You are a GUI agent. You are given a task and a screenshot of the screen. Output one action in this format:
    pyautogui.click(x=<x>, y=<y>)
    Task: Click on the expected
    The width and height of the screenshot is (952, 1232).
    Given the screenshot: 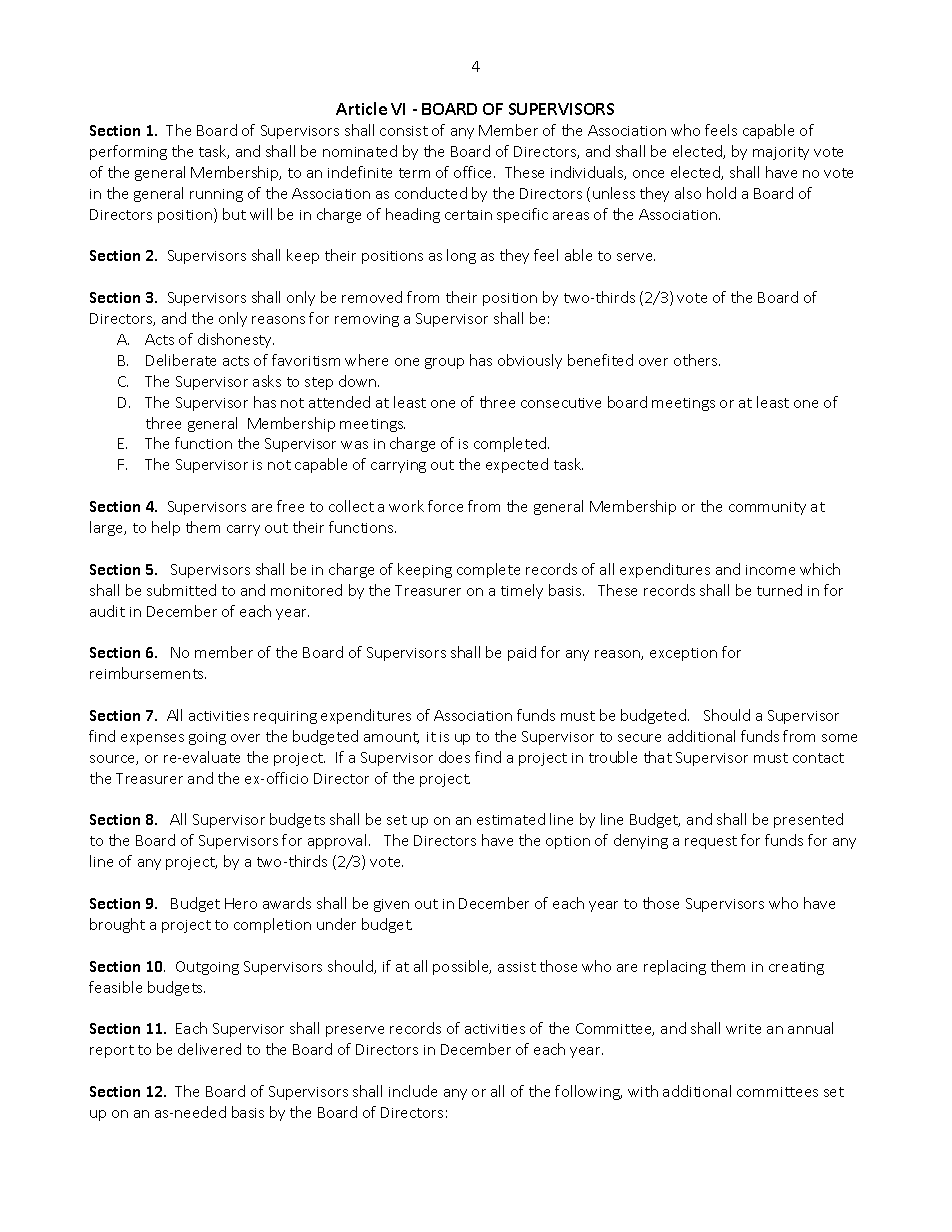 What is the action you would take?
    pyautogui.click(x=517, y=465)
